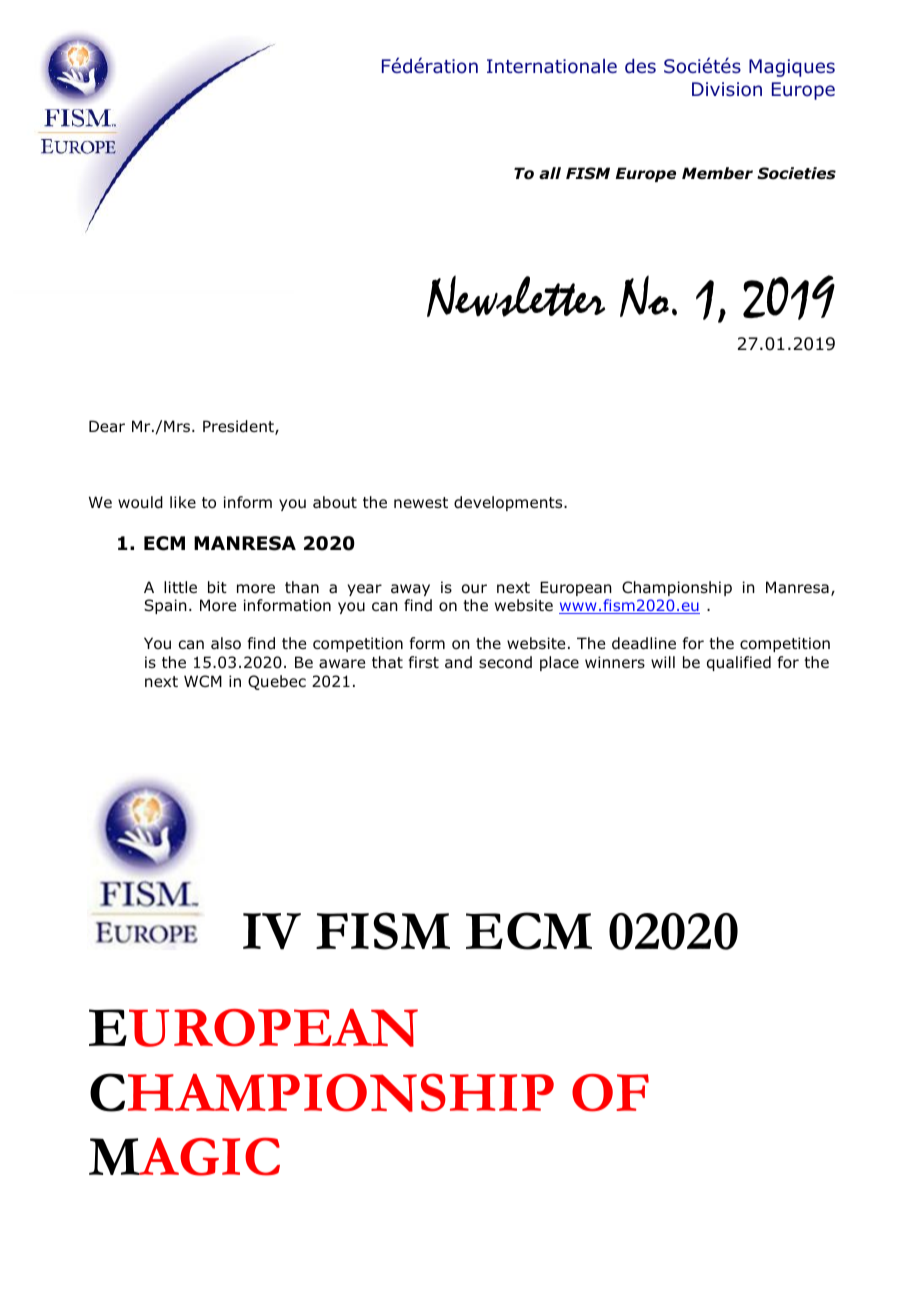 This document has width=924, height=1309. I want to click on President, so click(239, 427).
